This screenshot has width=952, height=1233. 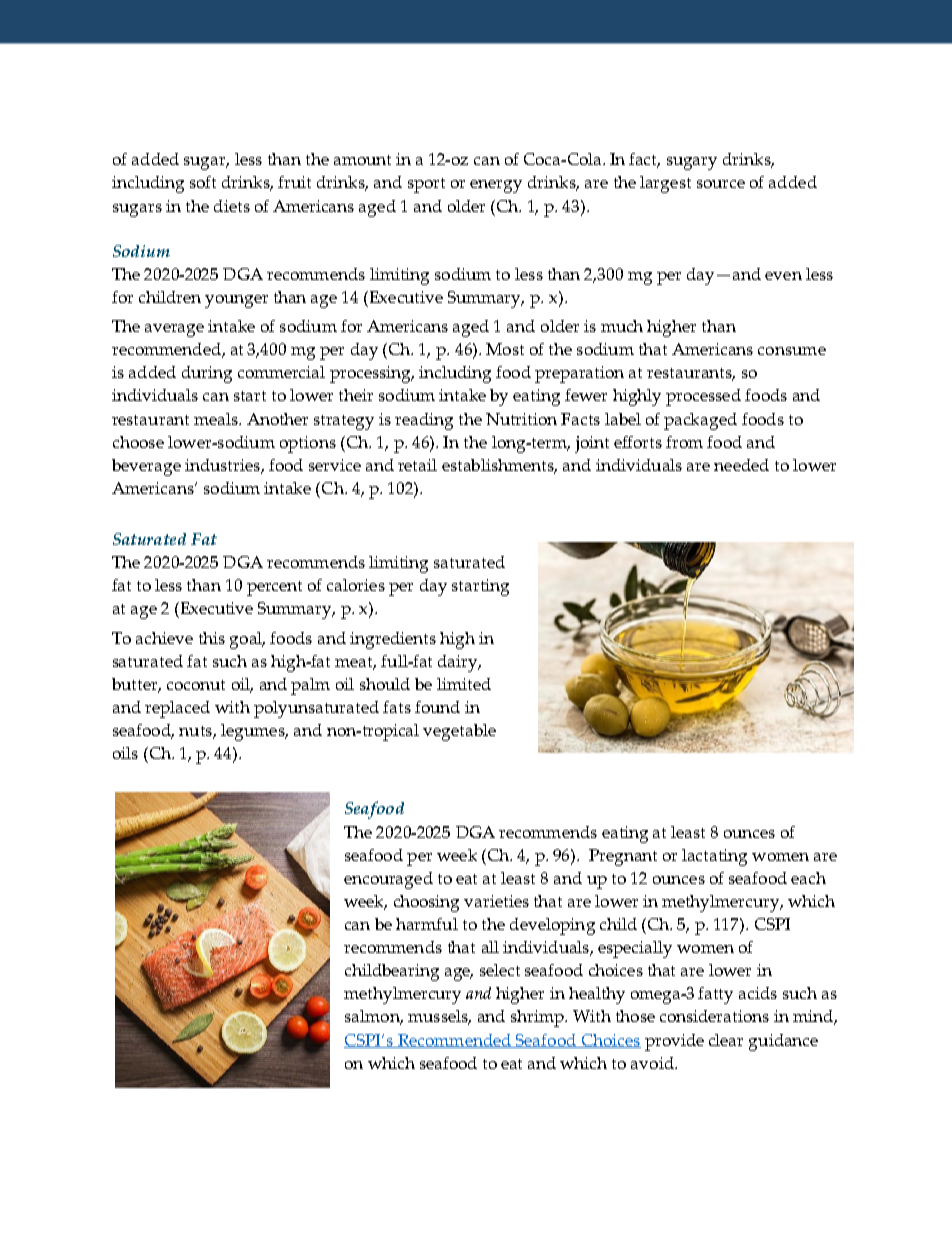 I want to click on select, so click(x=500, y=970).
